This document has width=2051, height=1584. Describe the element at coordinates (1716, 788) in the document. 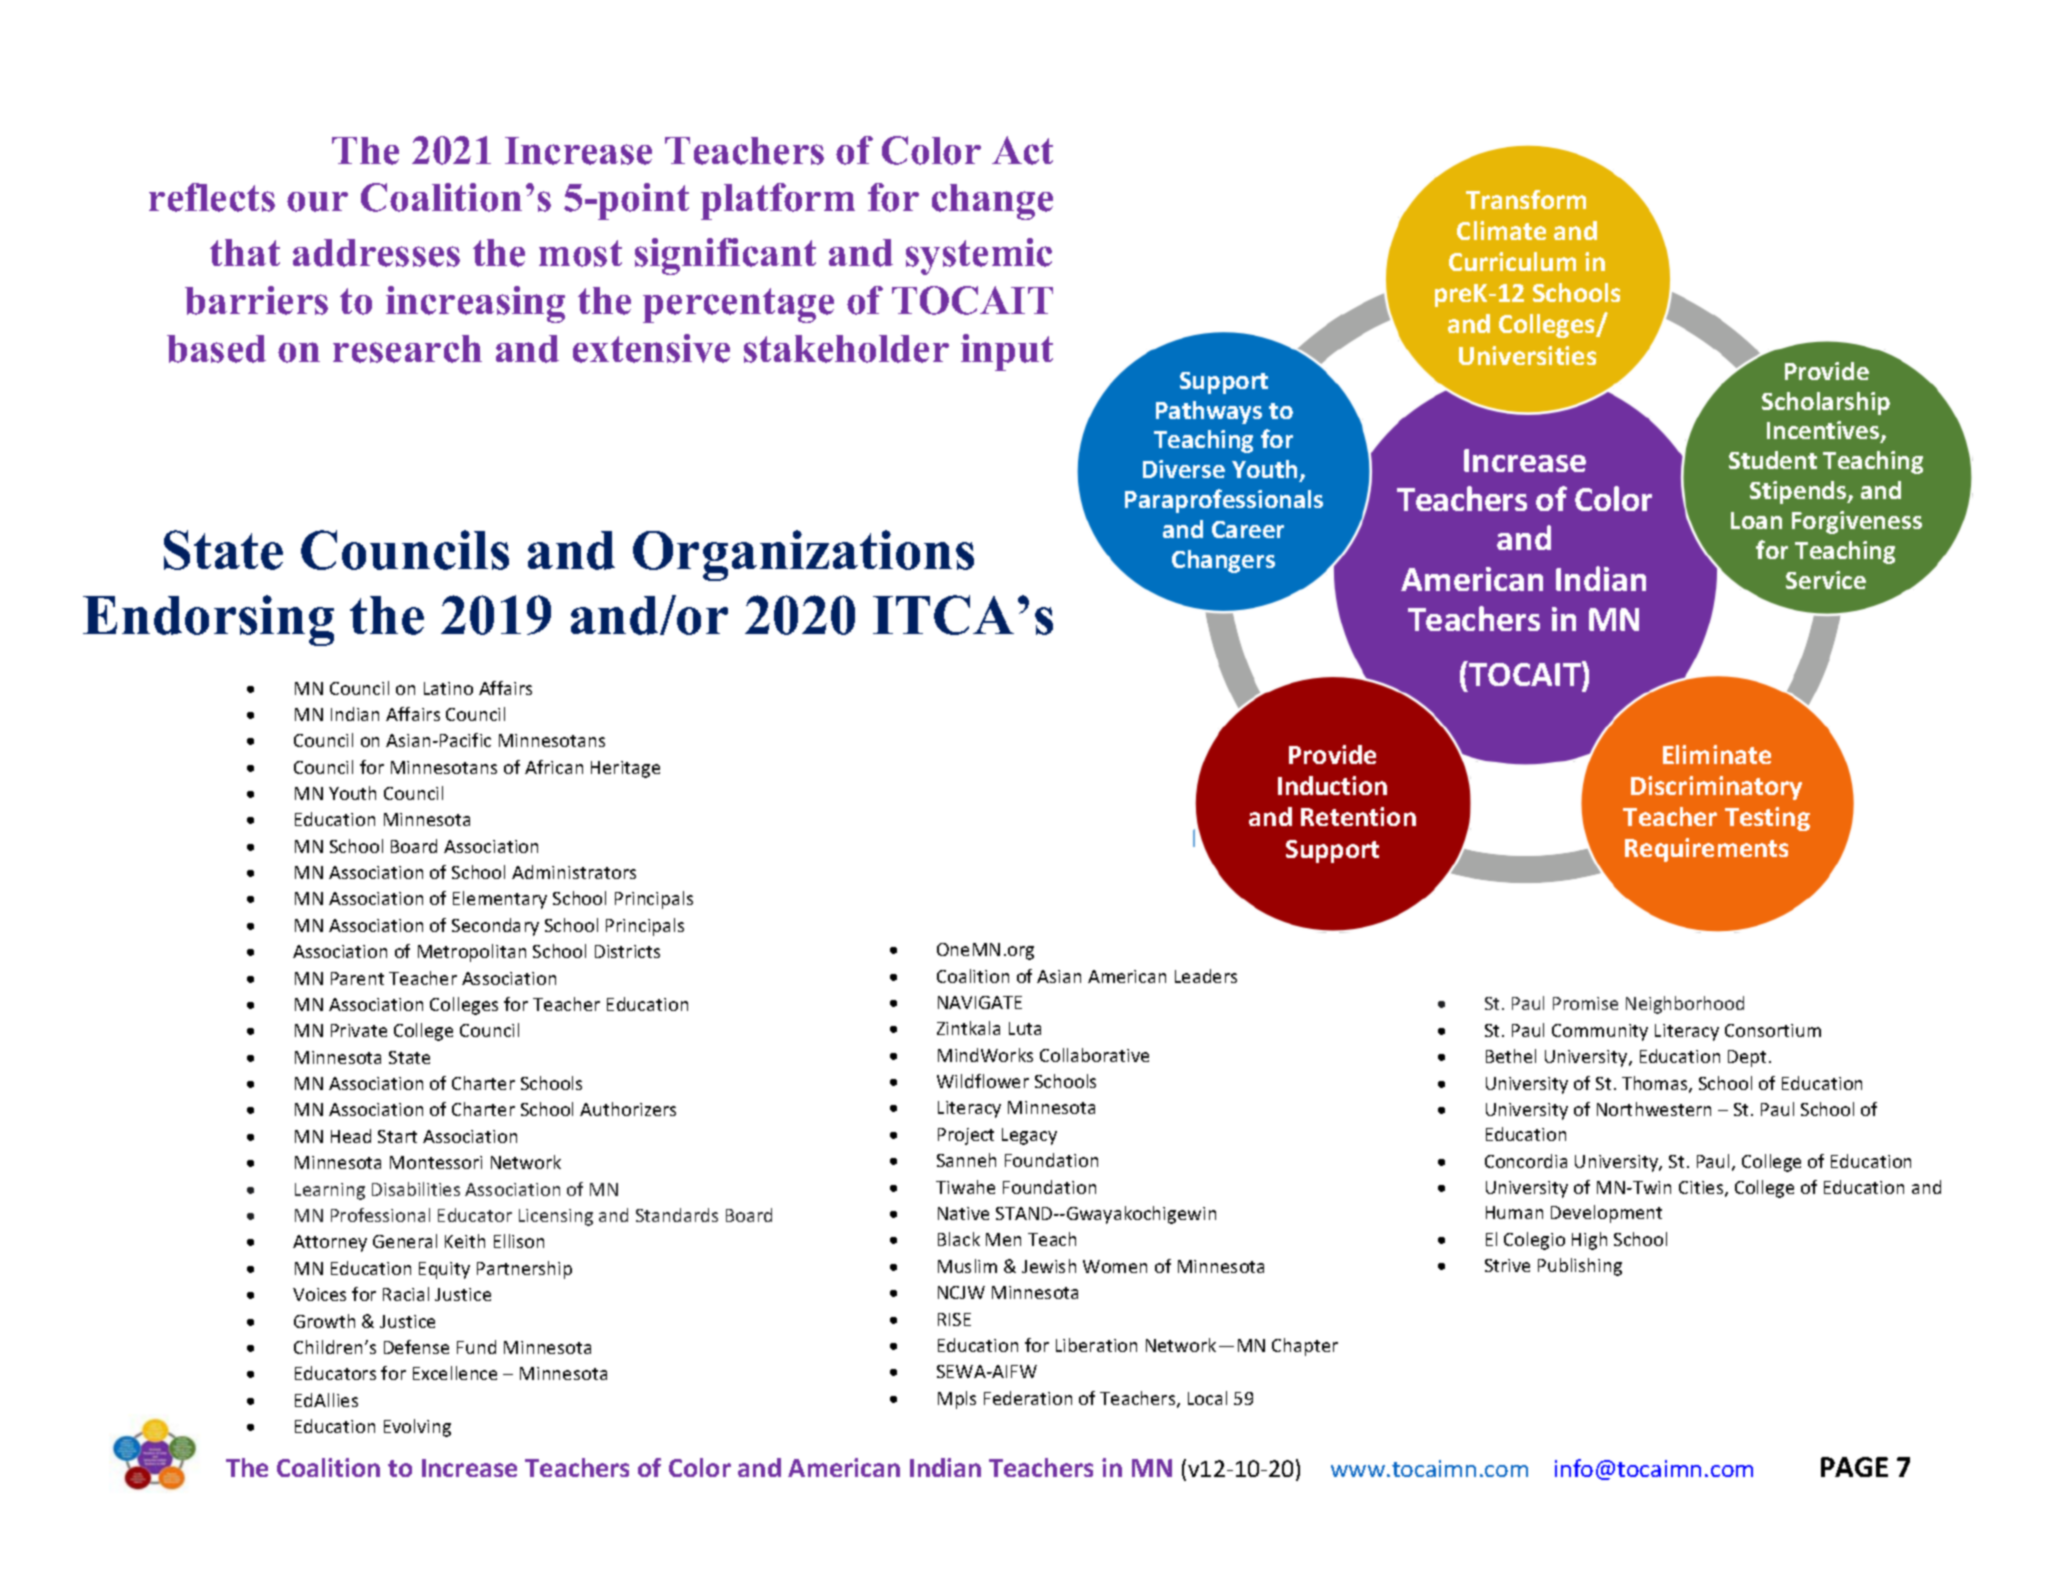

I see `Discriminatory` at that location.
